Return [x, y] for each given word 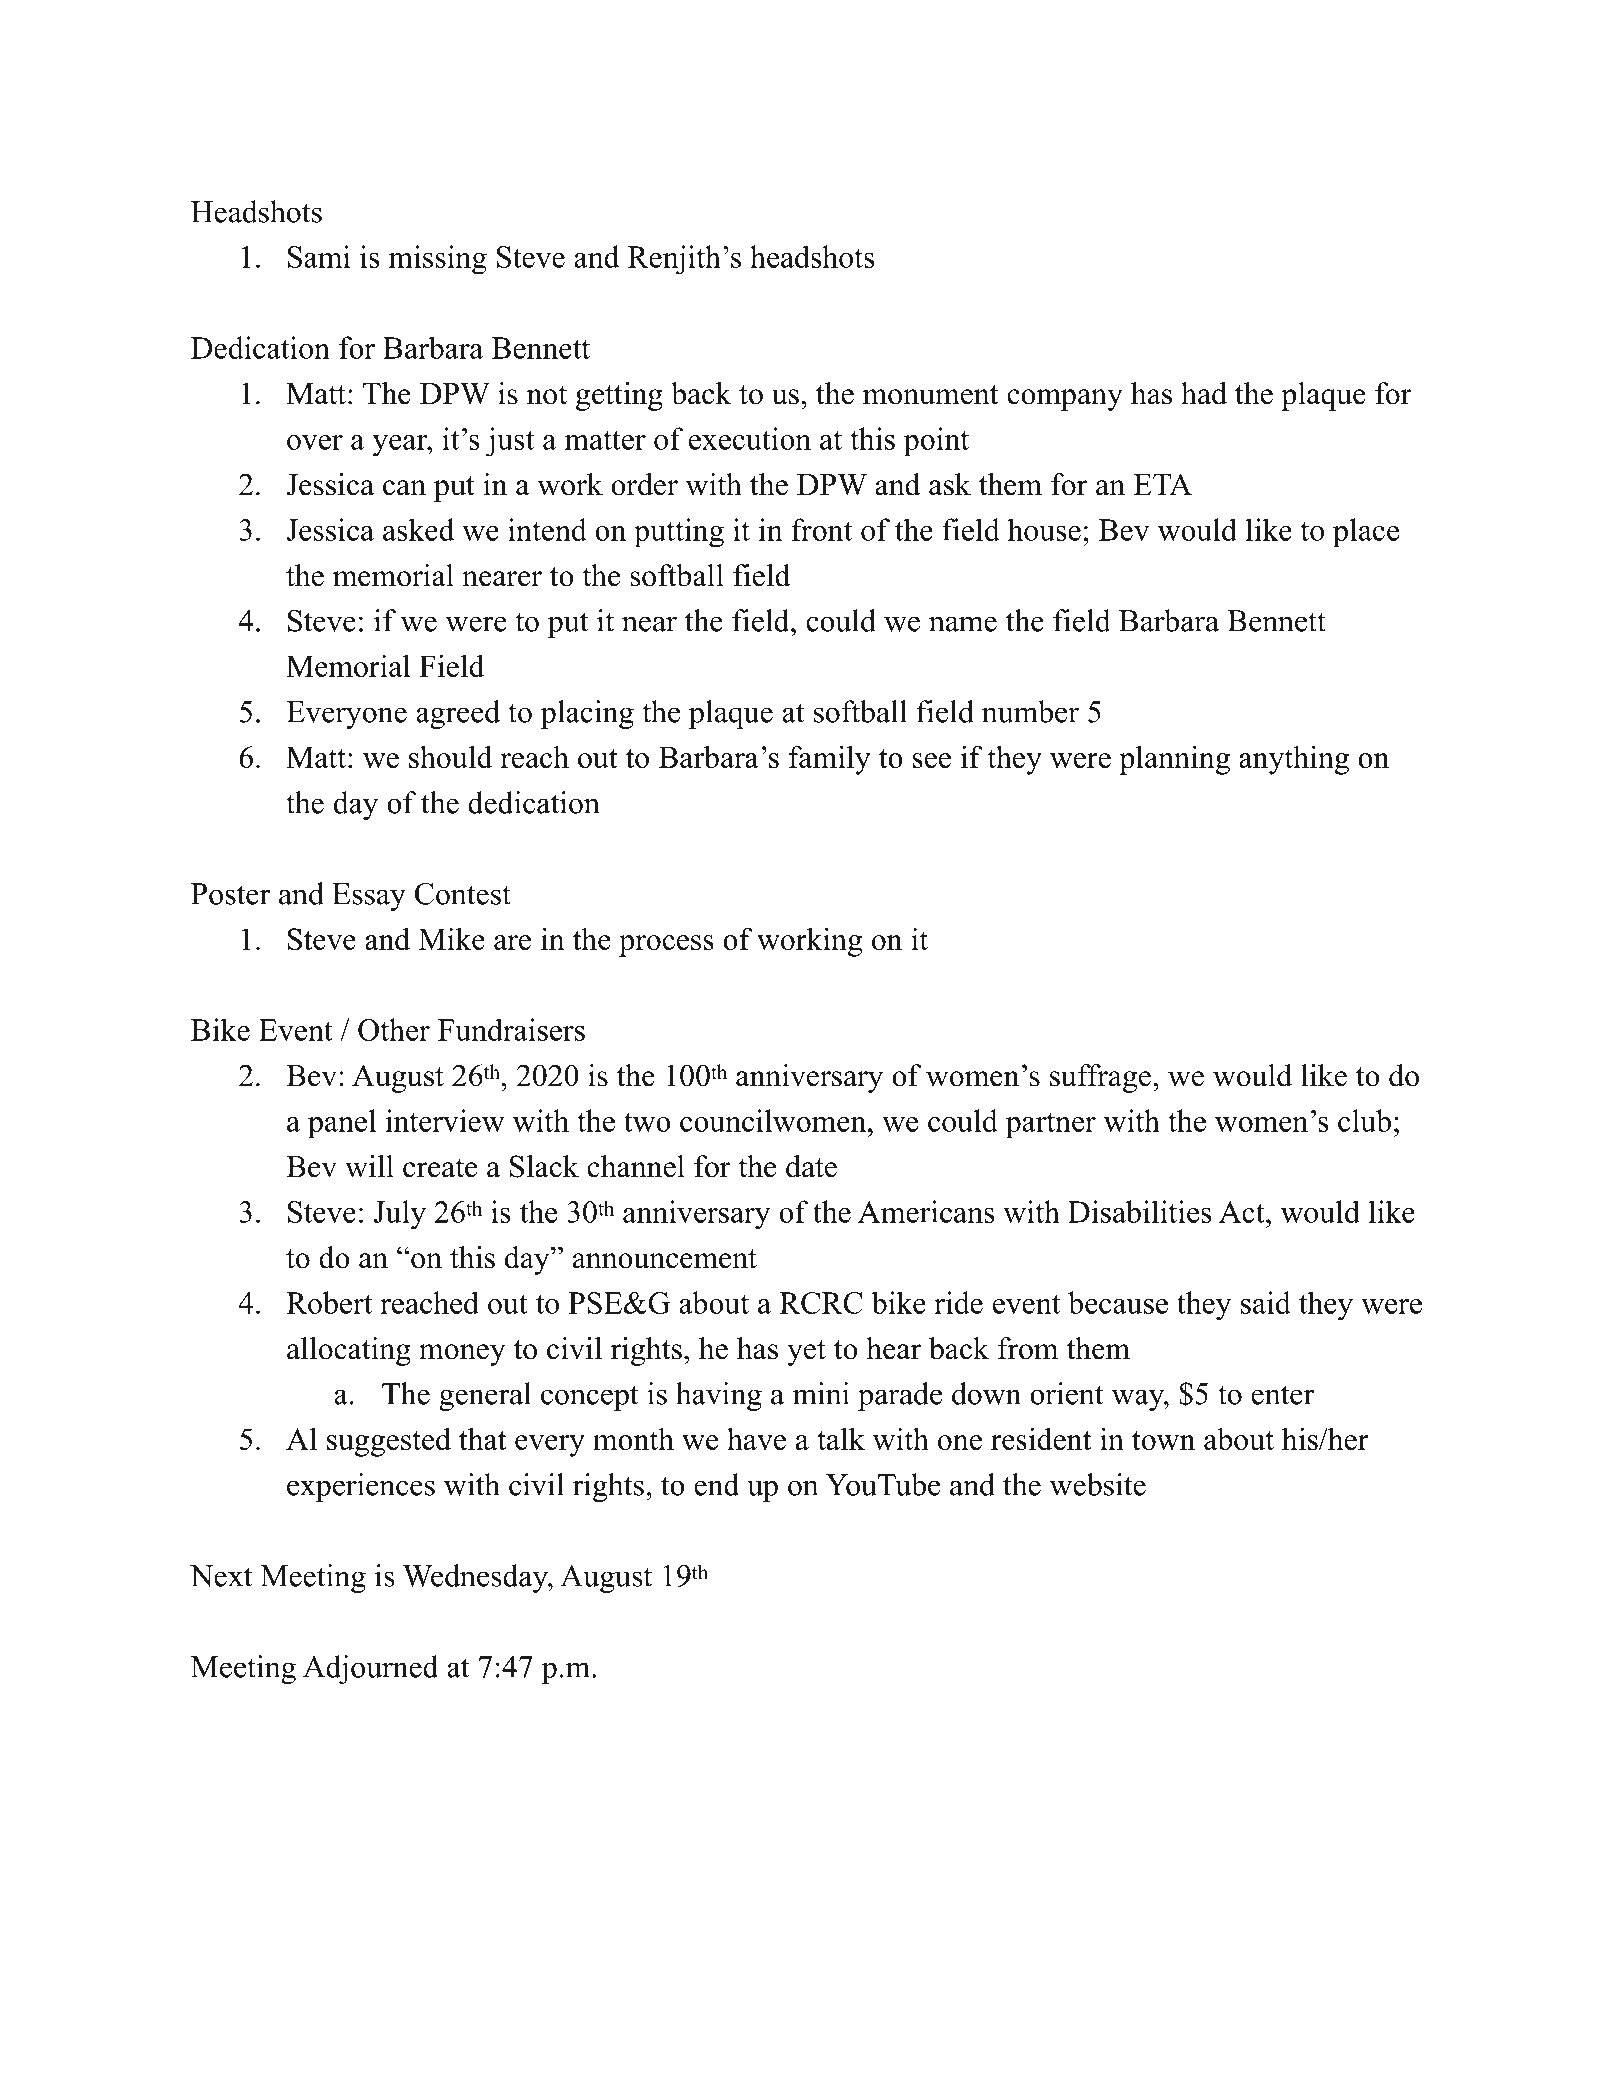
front [821, 529]
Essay [369, 897]
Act [1243, 1212]
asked [418, 529]
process [666, 946]
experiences [361, 1487]
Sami [319, 256]
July [400, 1215]
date [811, 1166]
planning [1174, 760]
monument [930, 395]
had [1204, 393]
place [1366, 533]
